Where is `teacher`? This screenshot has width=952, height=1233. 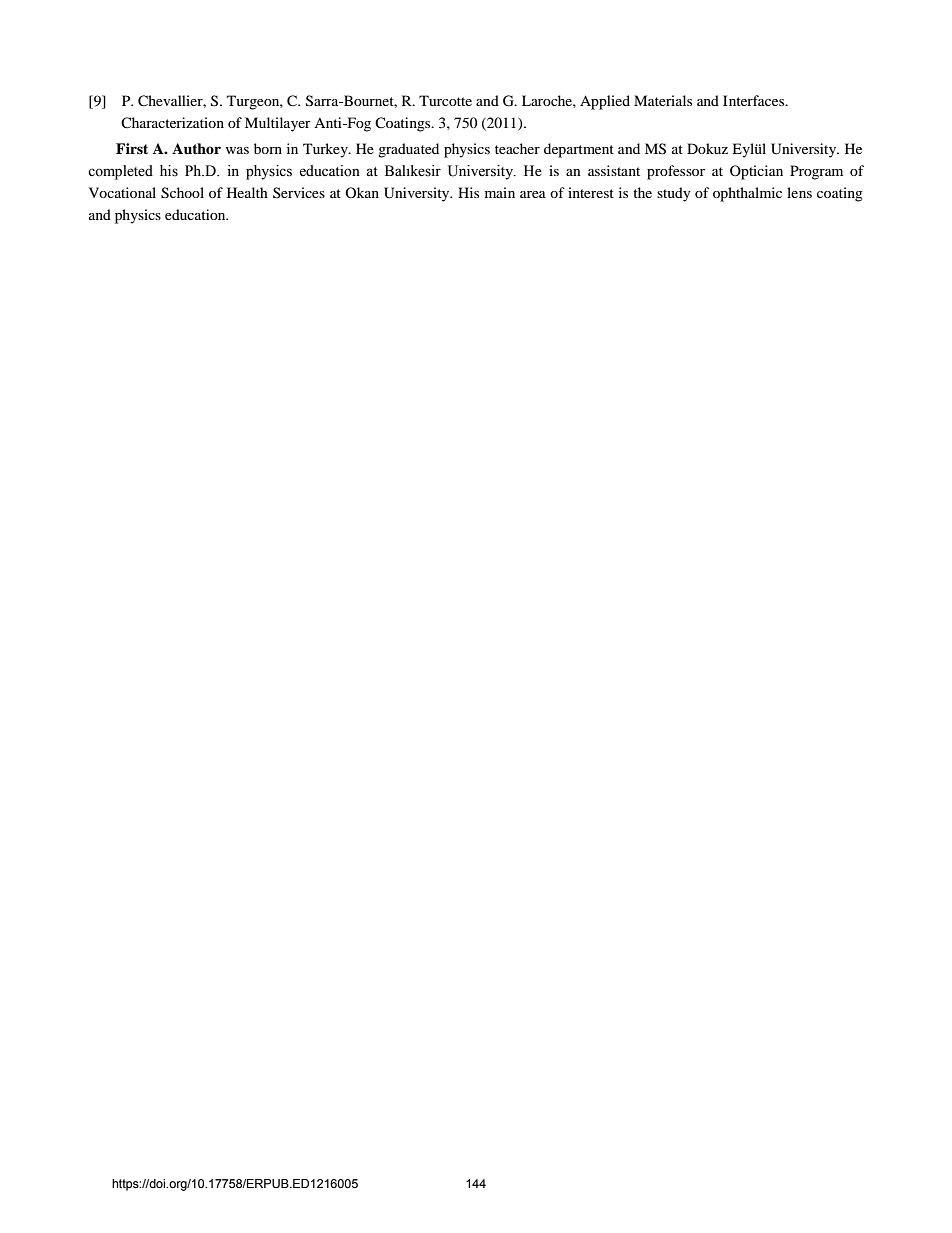
teacher is located at coordinates (517, 148).
